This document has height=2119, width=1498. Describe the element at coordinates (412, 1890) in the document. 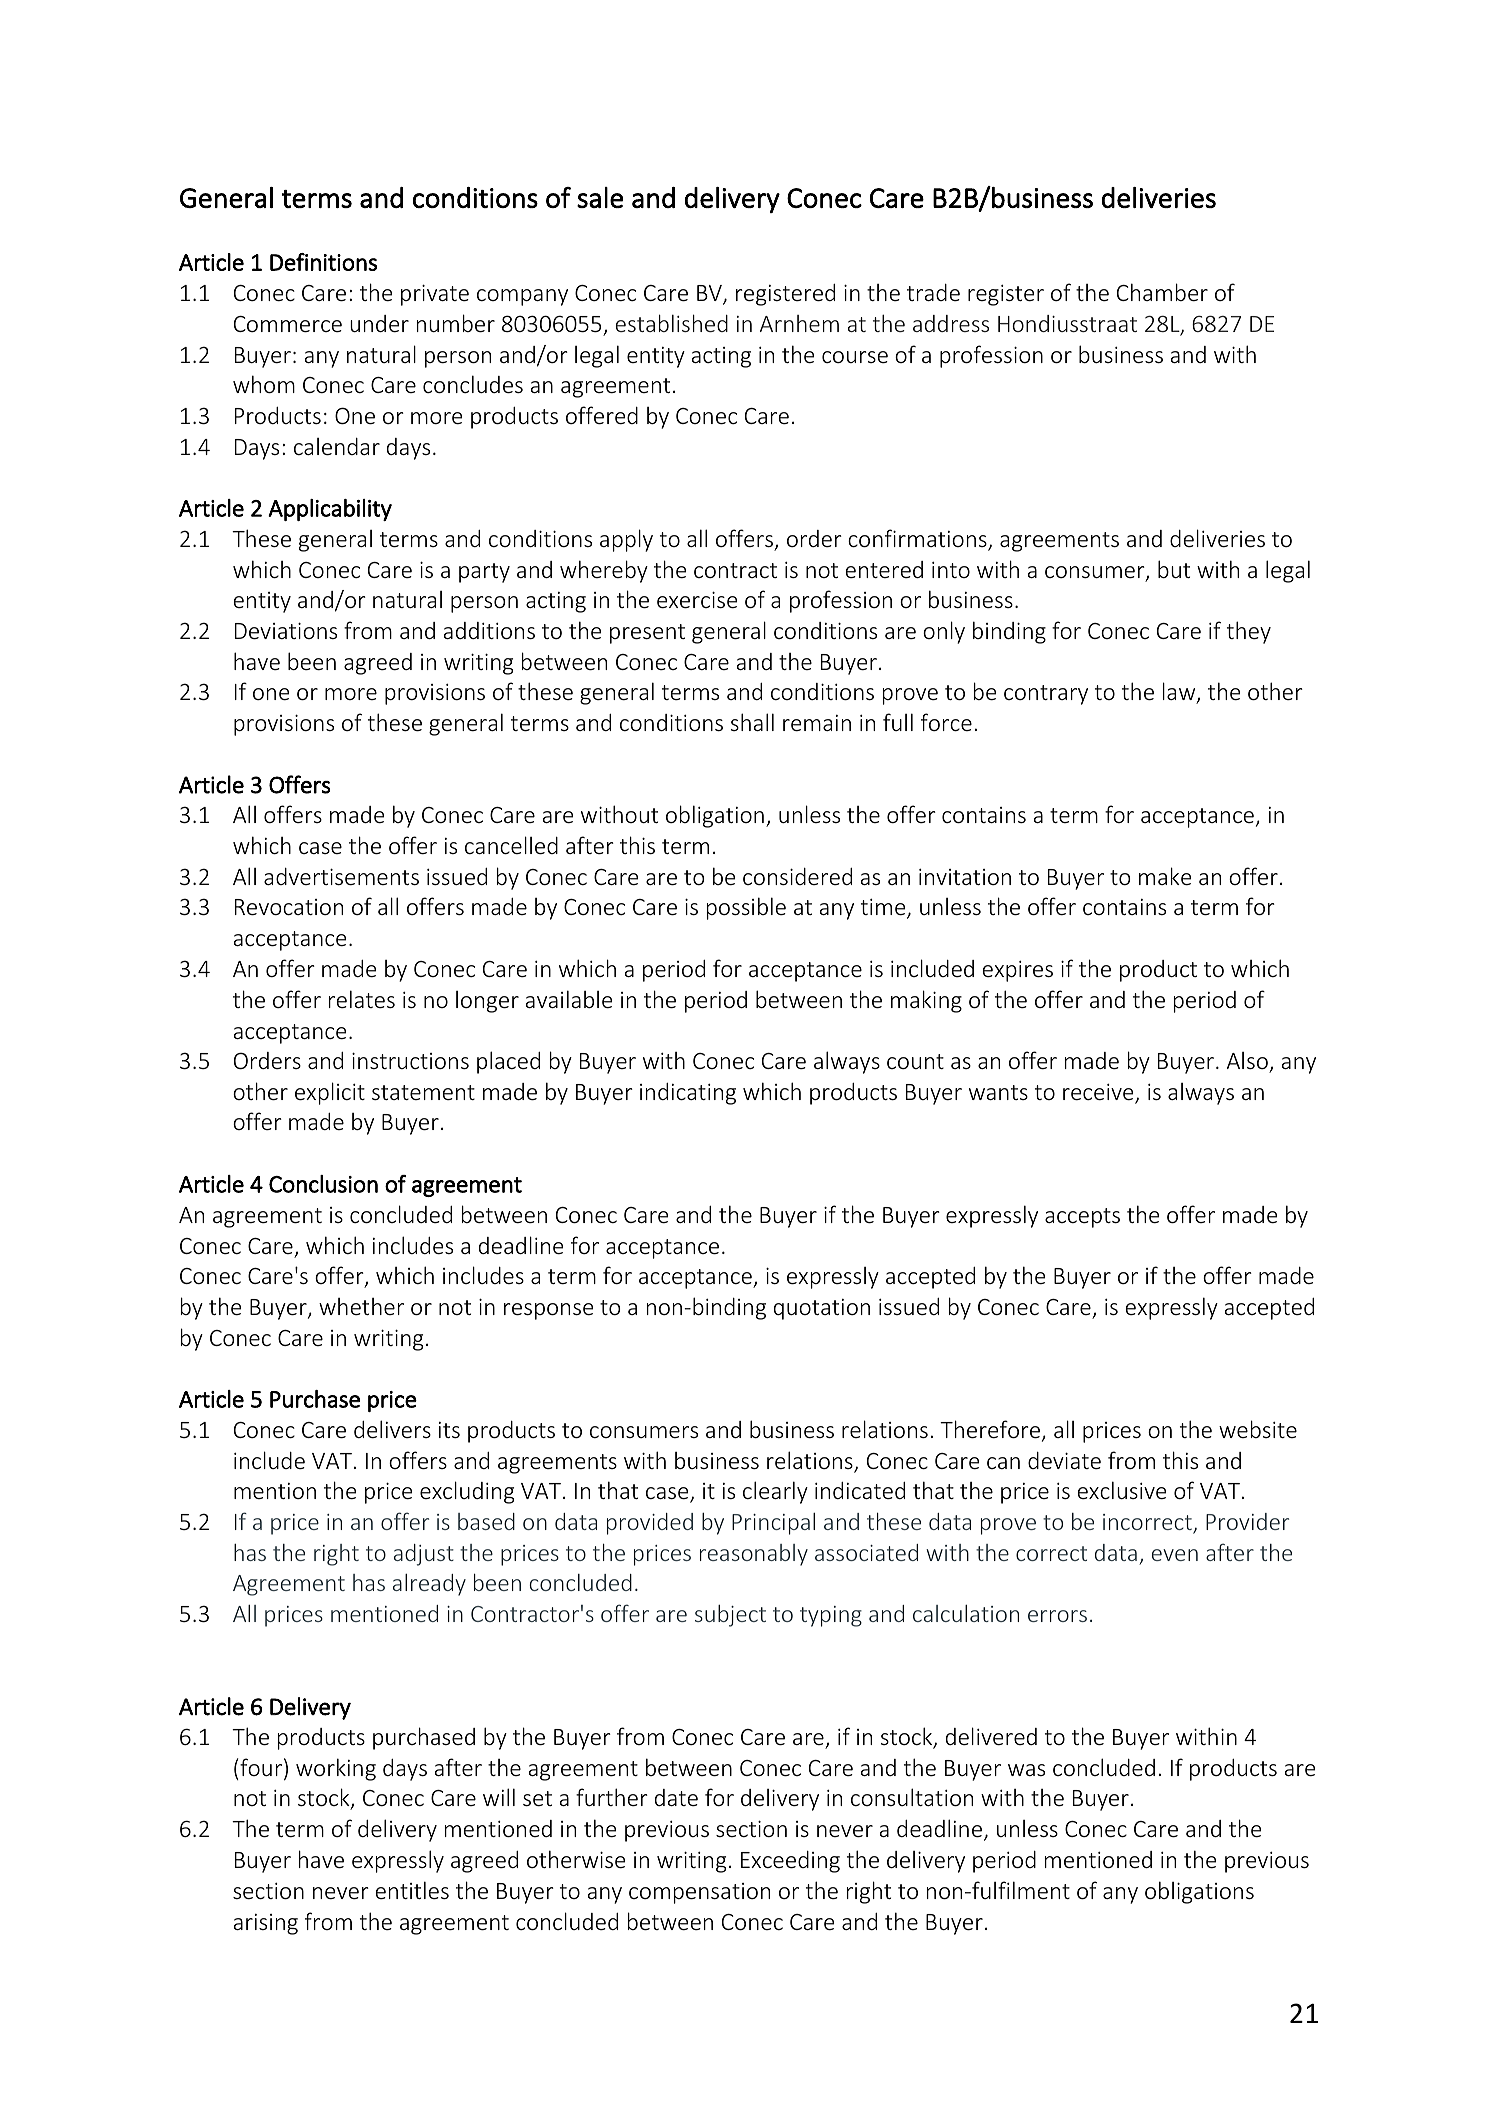

I see `entitles` at that location.
